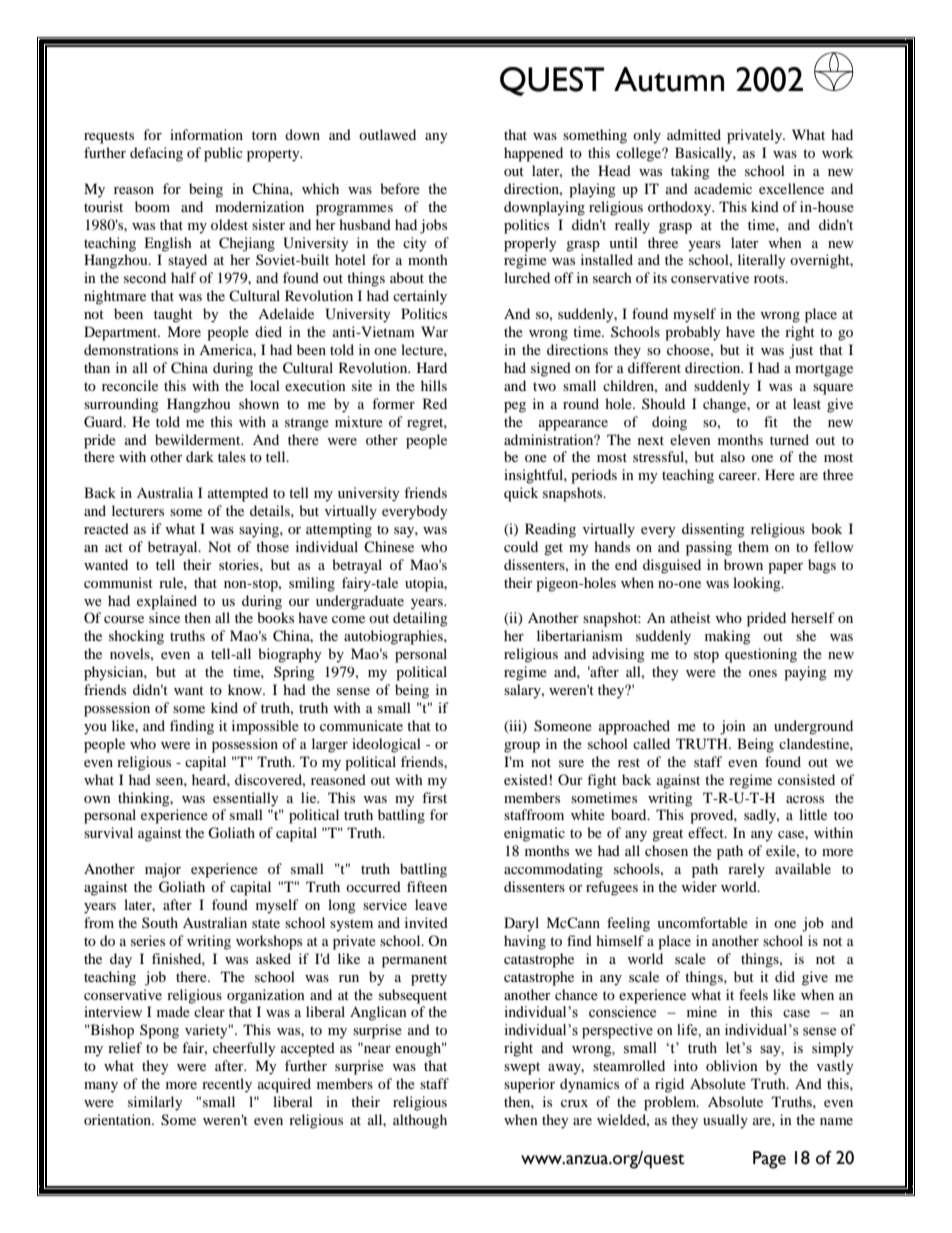 The width and height of the screenshot is (952, 1233). What do you see at coordinates (533, 154) in the screenshot?
I see `happened` at bounding box center [533, 154].
